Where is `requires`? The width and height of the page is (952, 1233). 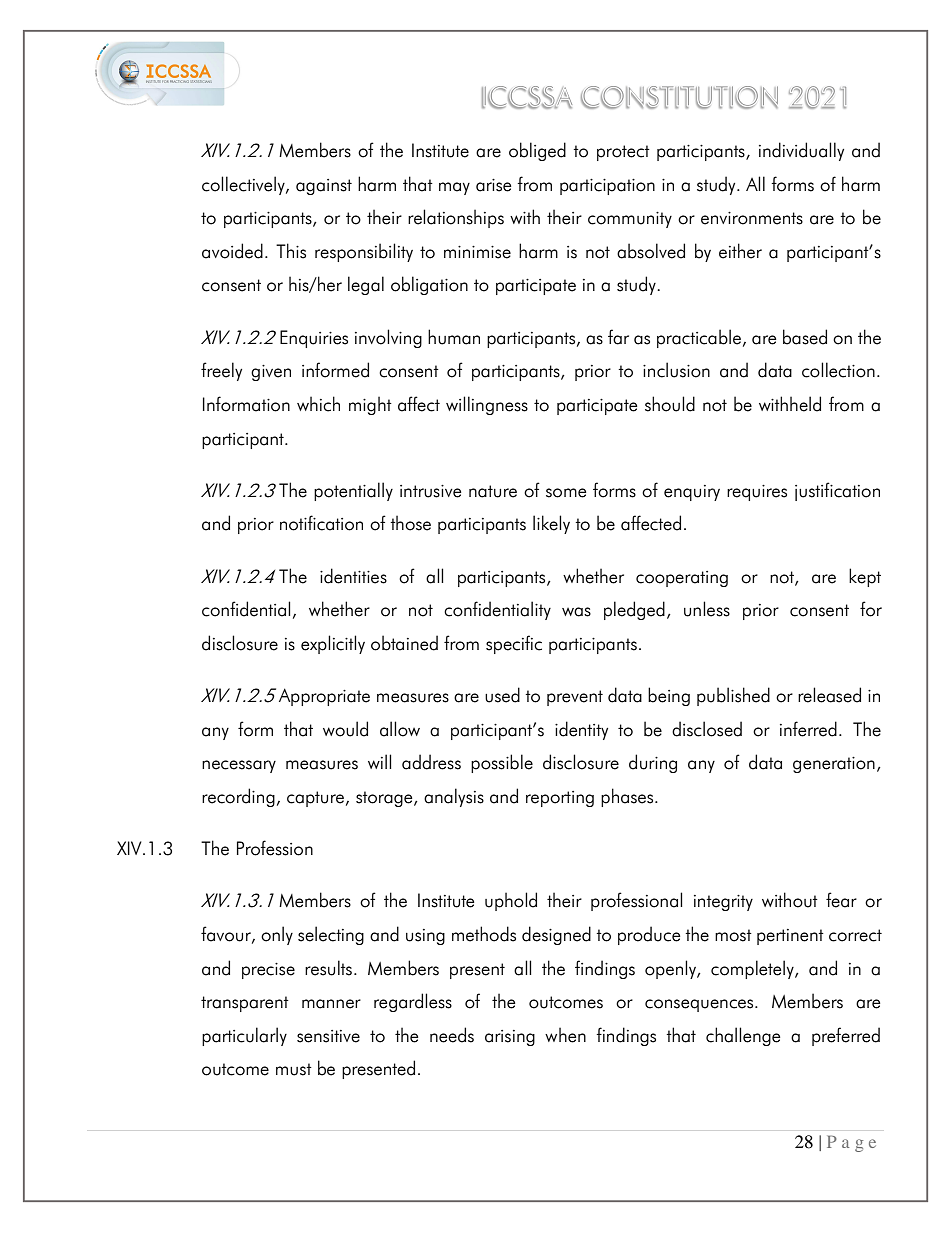
requires is located at coordinates (757, 493).
